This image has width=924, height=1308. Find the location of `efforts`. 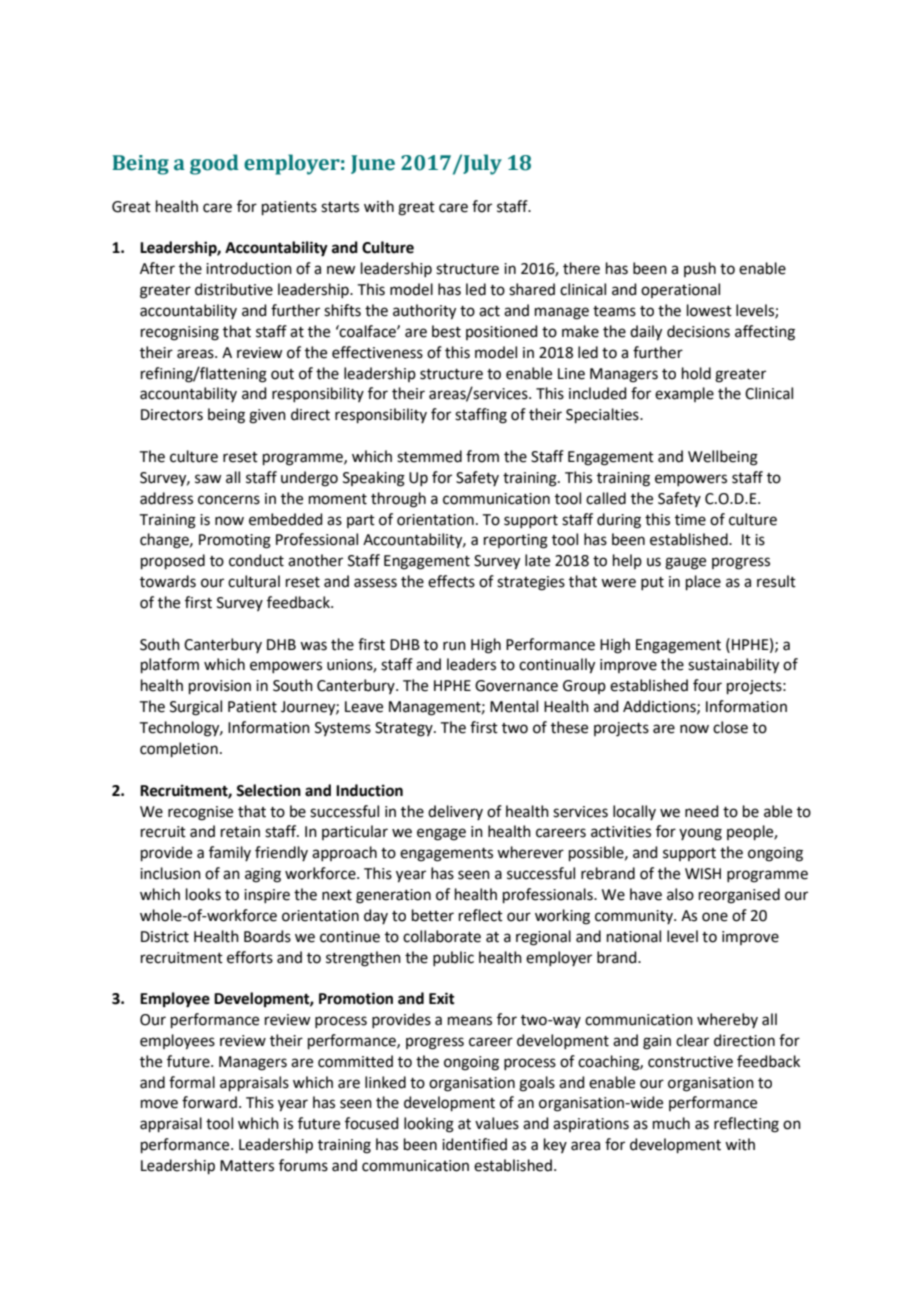

efforts is located at coordinates (250, 957).
